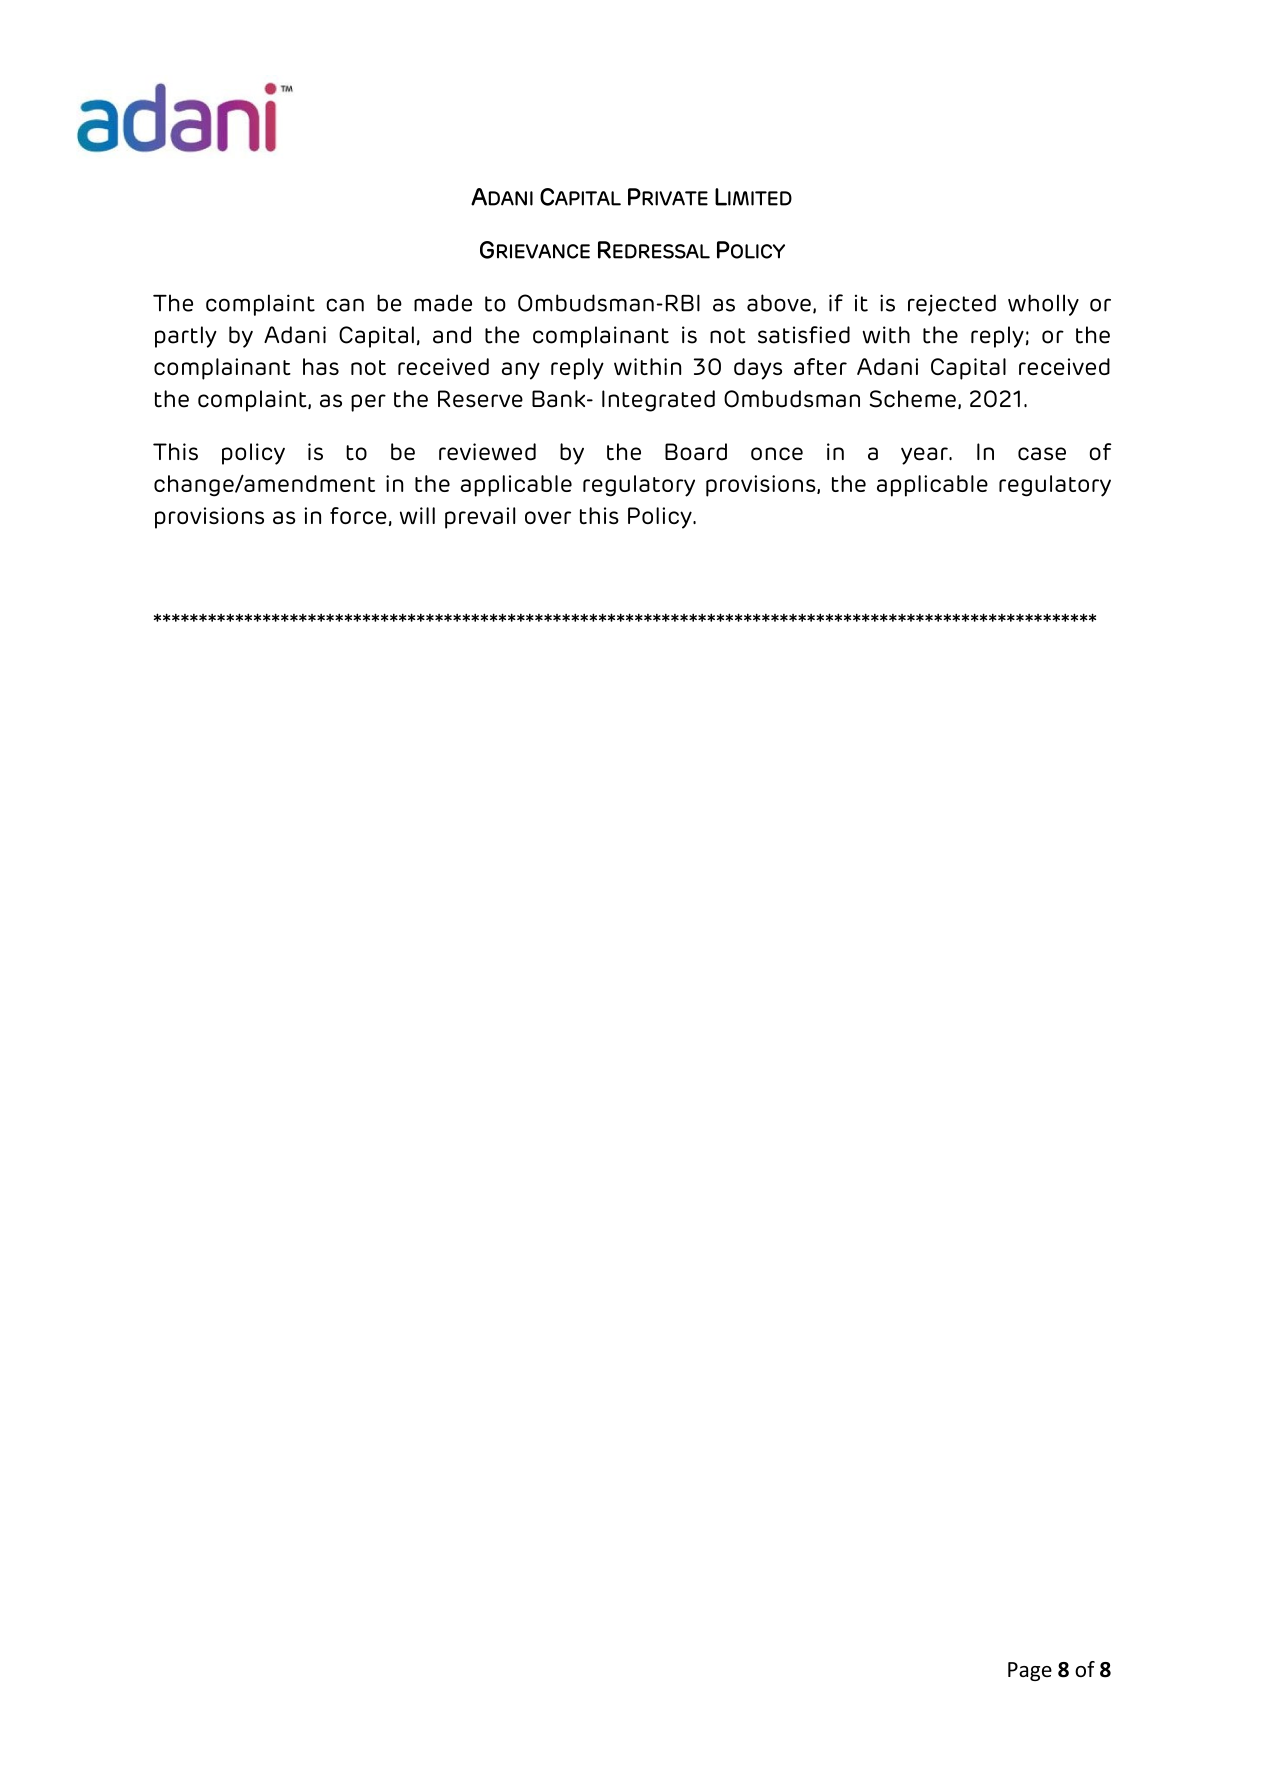  Describe the element at coordinates (696, 452) in the image. I see `Board` at that location.
